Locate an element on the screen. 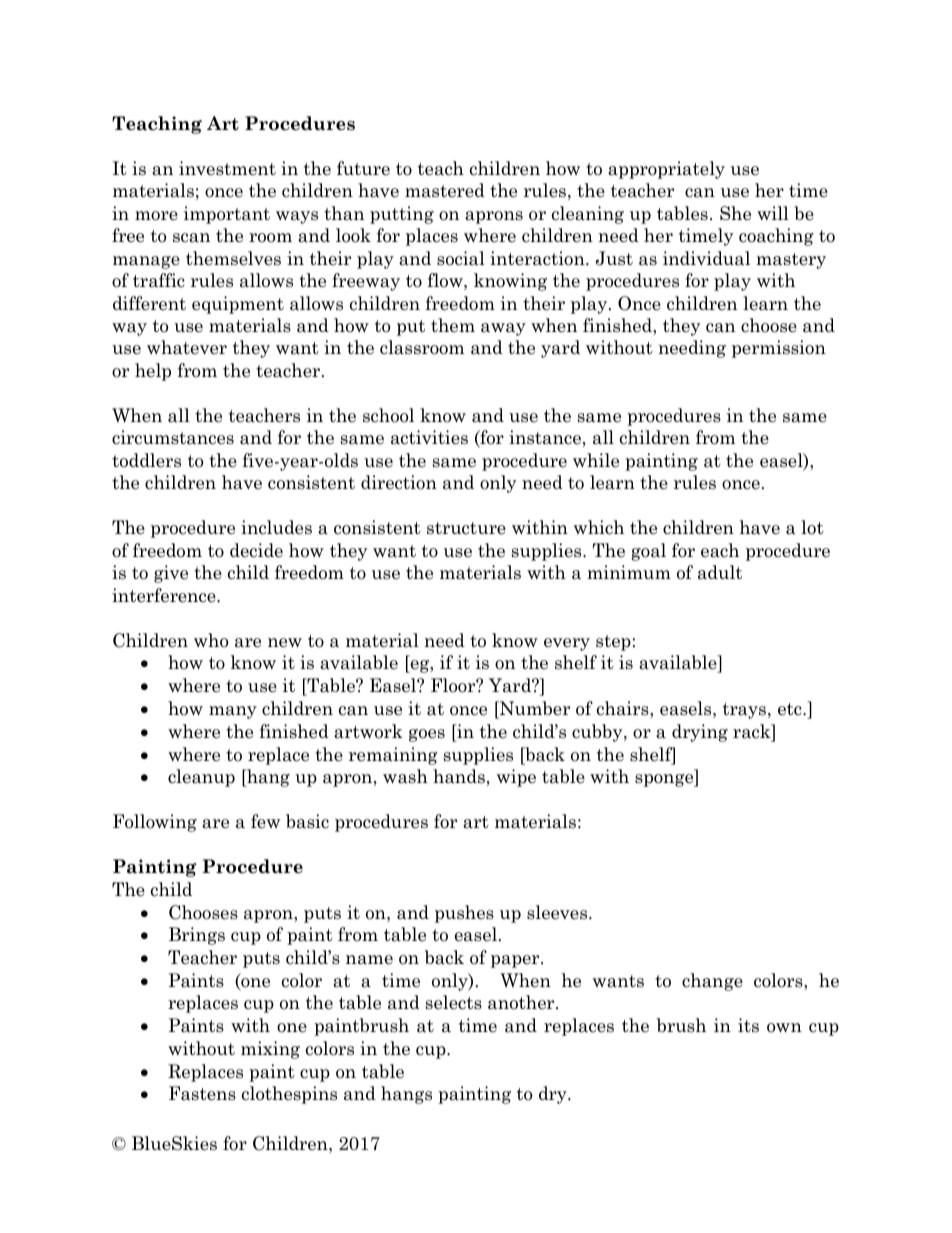 Image resolution: width=952 pixels, height=1233 pixels. permission is located at coordinates (779, 349).
